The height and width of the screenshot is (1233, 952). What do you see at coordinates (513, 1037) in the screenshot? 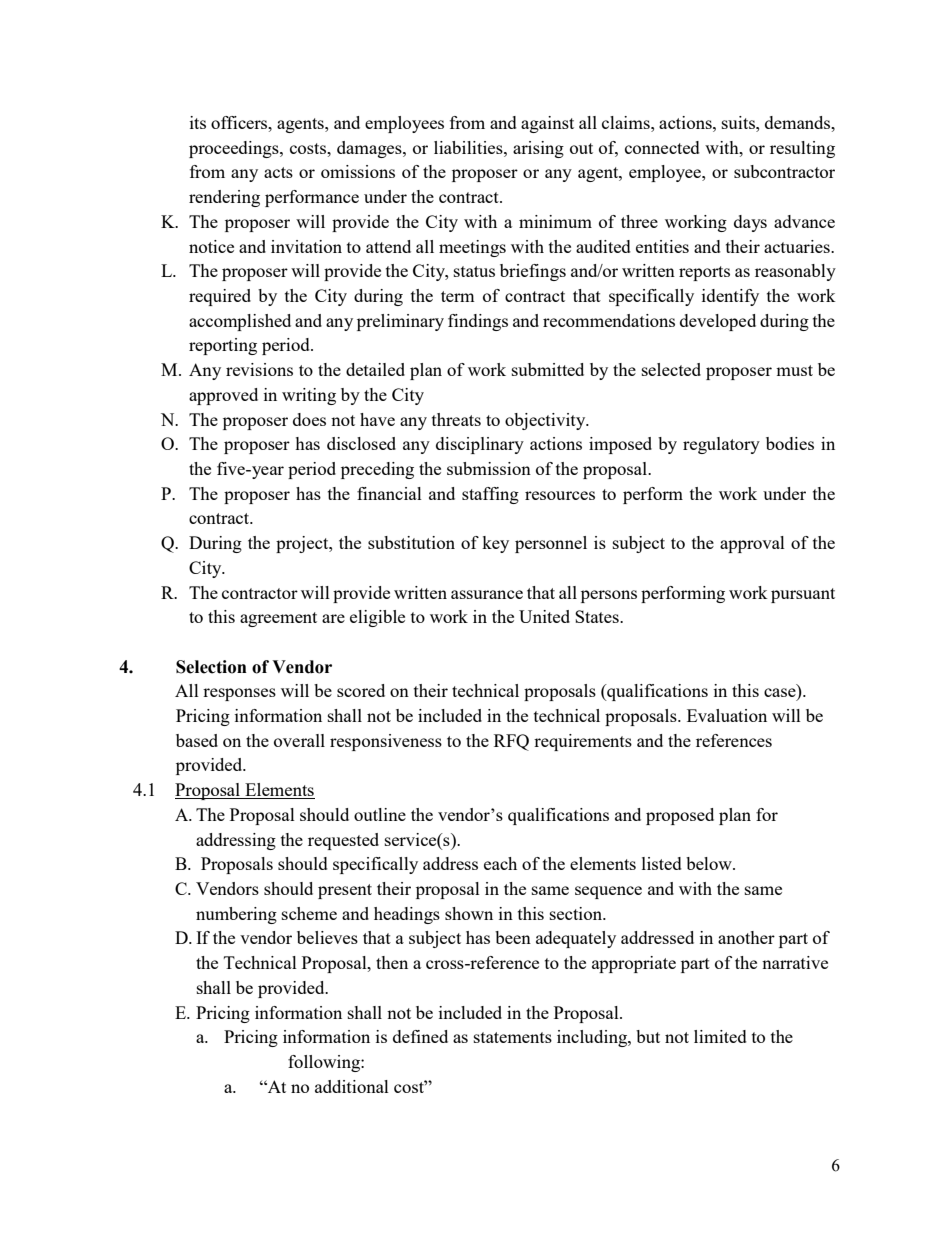
I see `statements` at bounding box center [513, 1037].
